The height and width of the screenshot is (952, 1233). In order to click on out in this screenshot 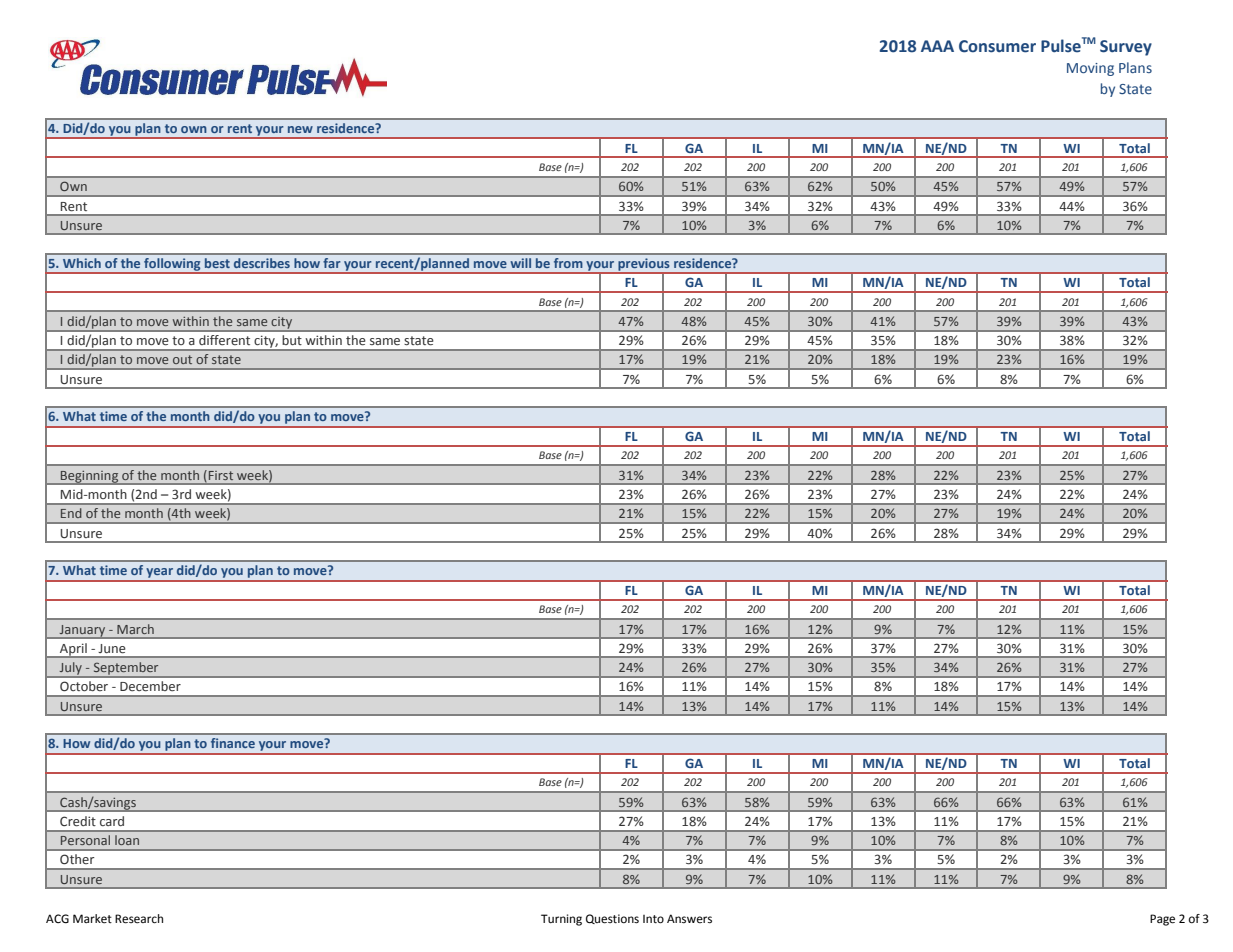, I will do `click(182, 359)`.
